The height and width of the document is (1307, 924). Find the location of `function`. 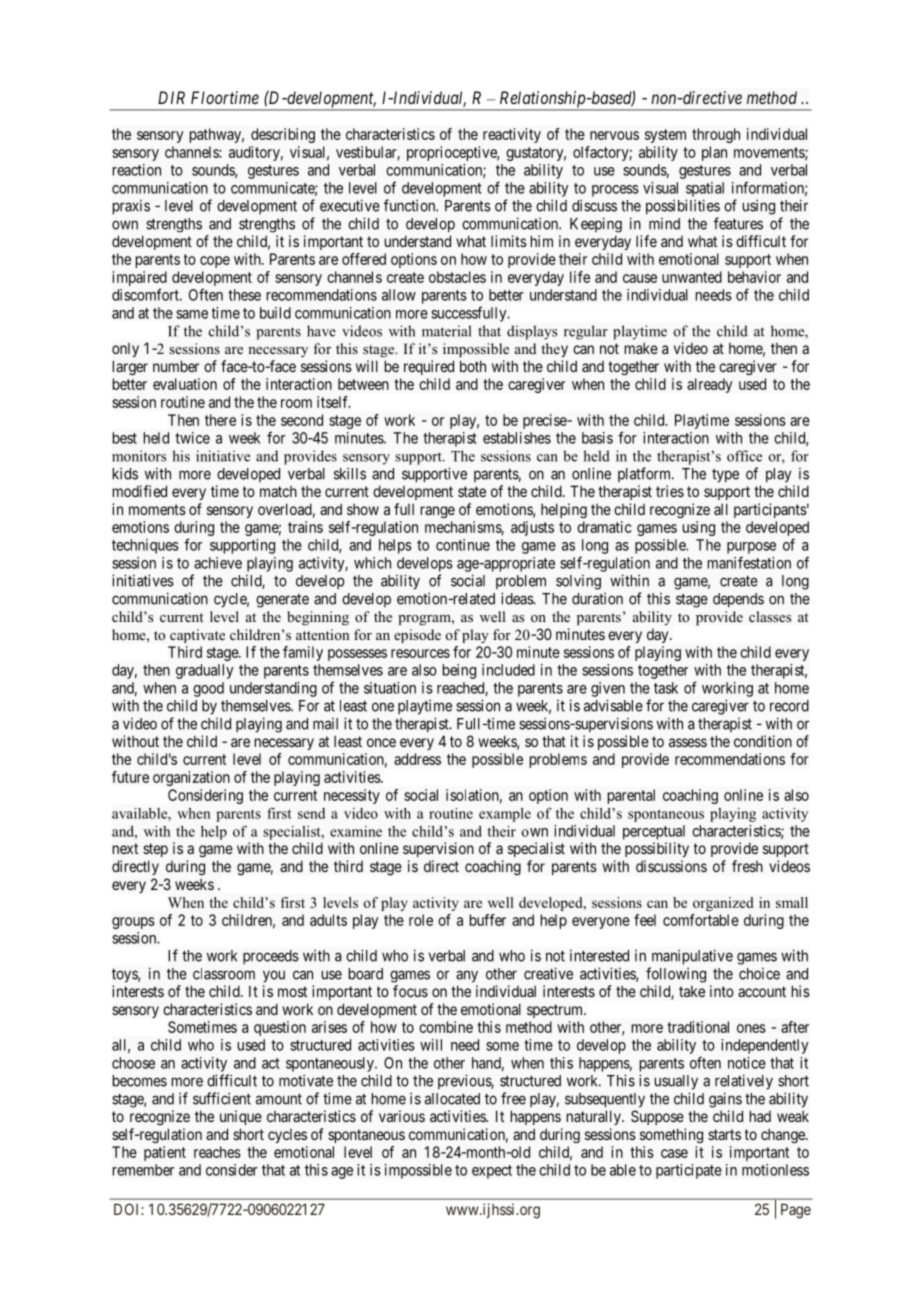

function is located at coordinates (411, 205).
